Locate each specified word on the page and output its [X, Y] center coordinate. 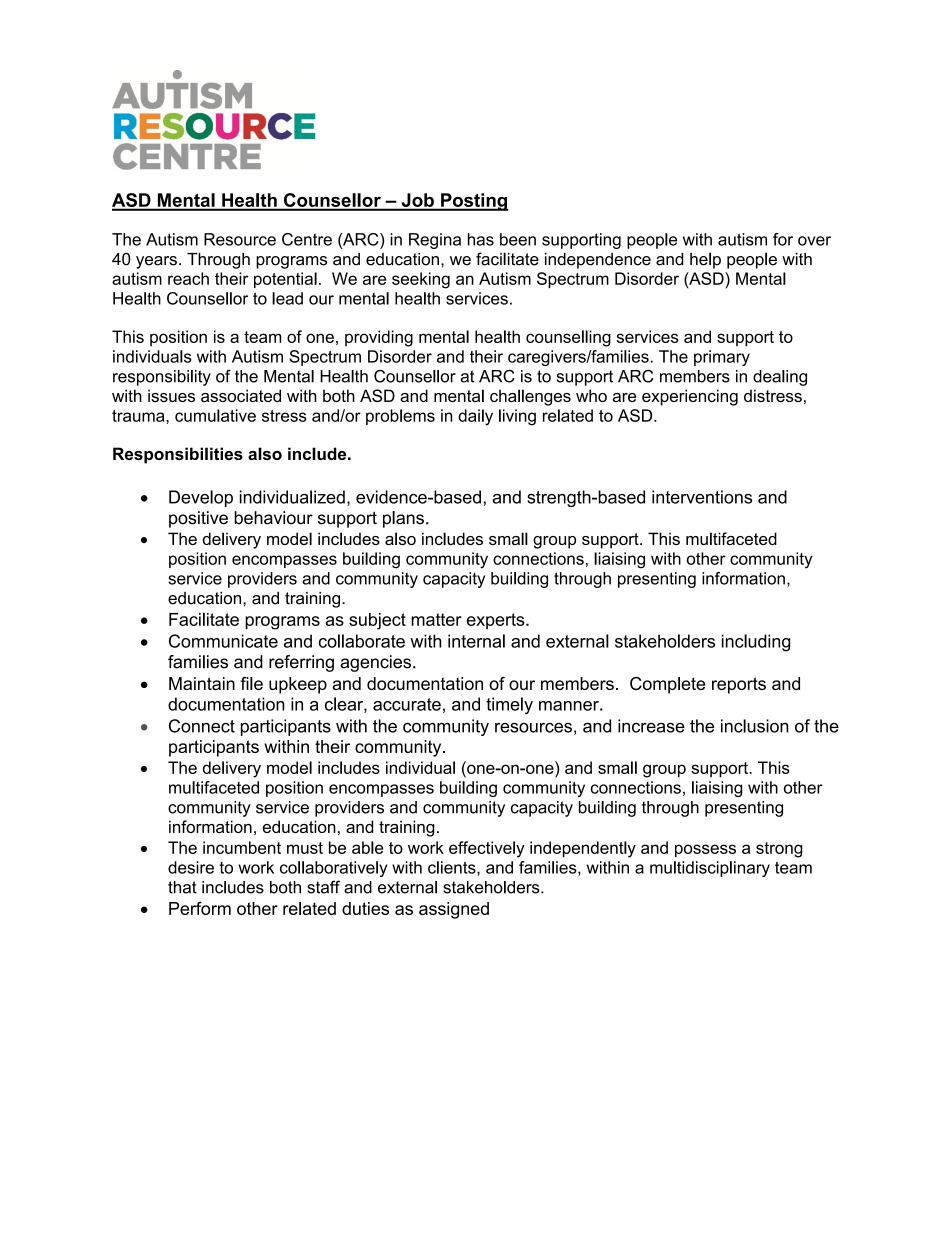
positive [198, 519]
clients [453, 868]
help [705, 260]
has [481, 239]
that [182, 887]
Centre [307, 239]
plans [403, 519]
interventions [702, 497]
